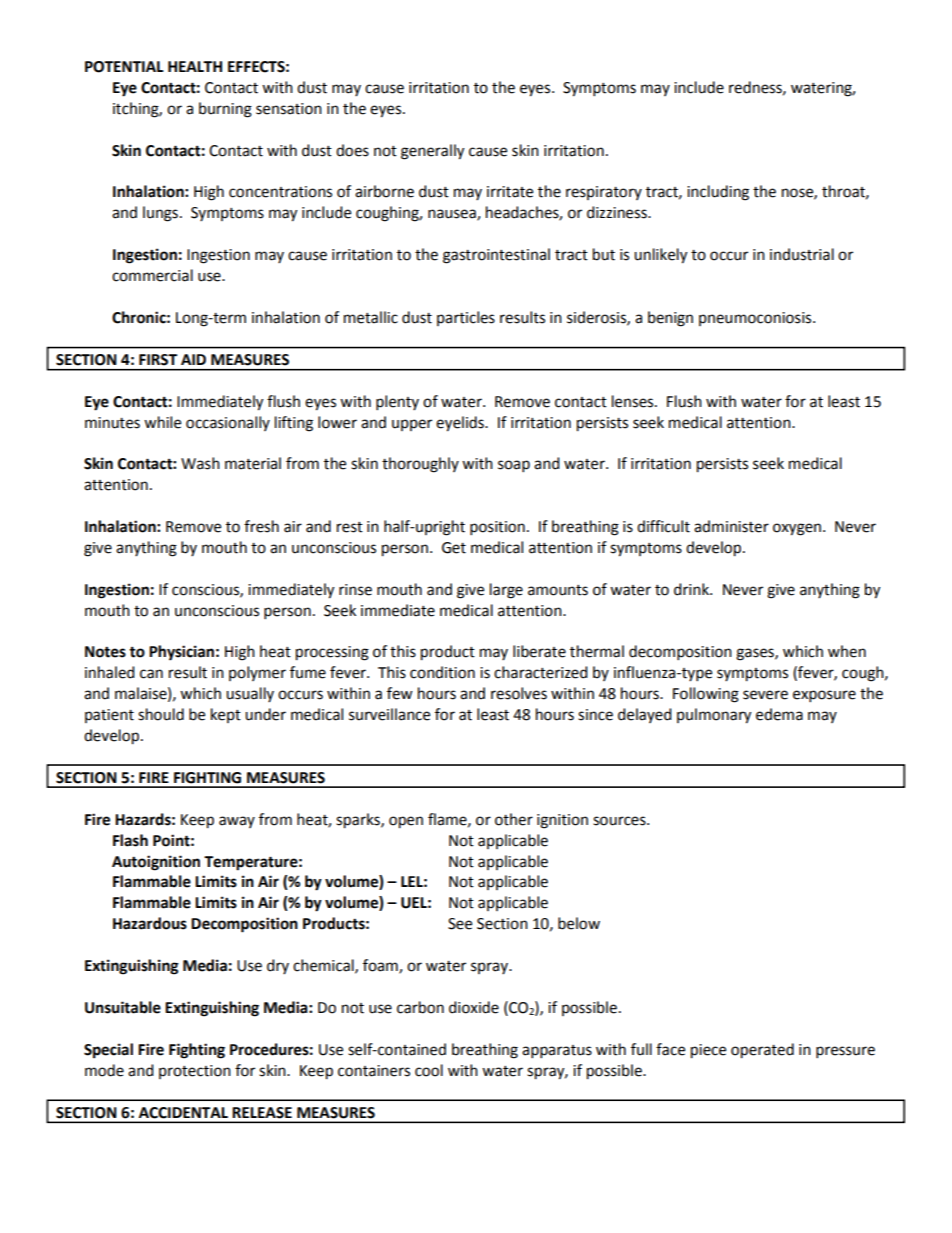  Describe the element at coordinates (432, 152) in the screenshot. I see `generally` at that location.
